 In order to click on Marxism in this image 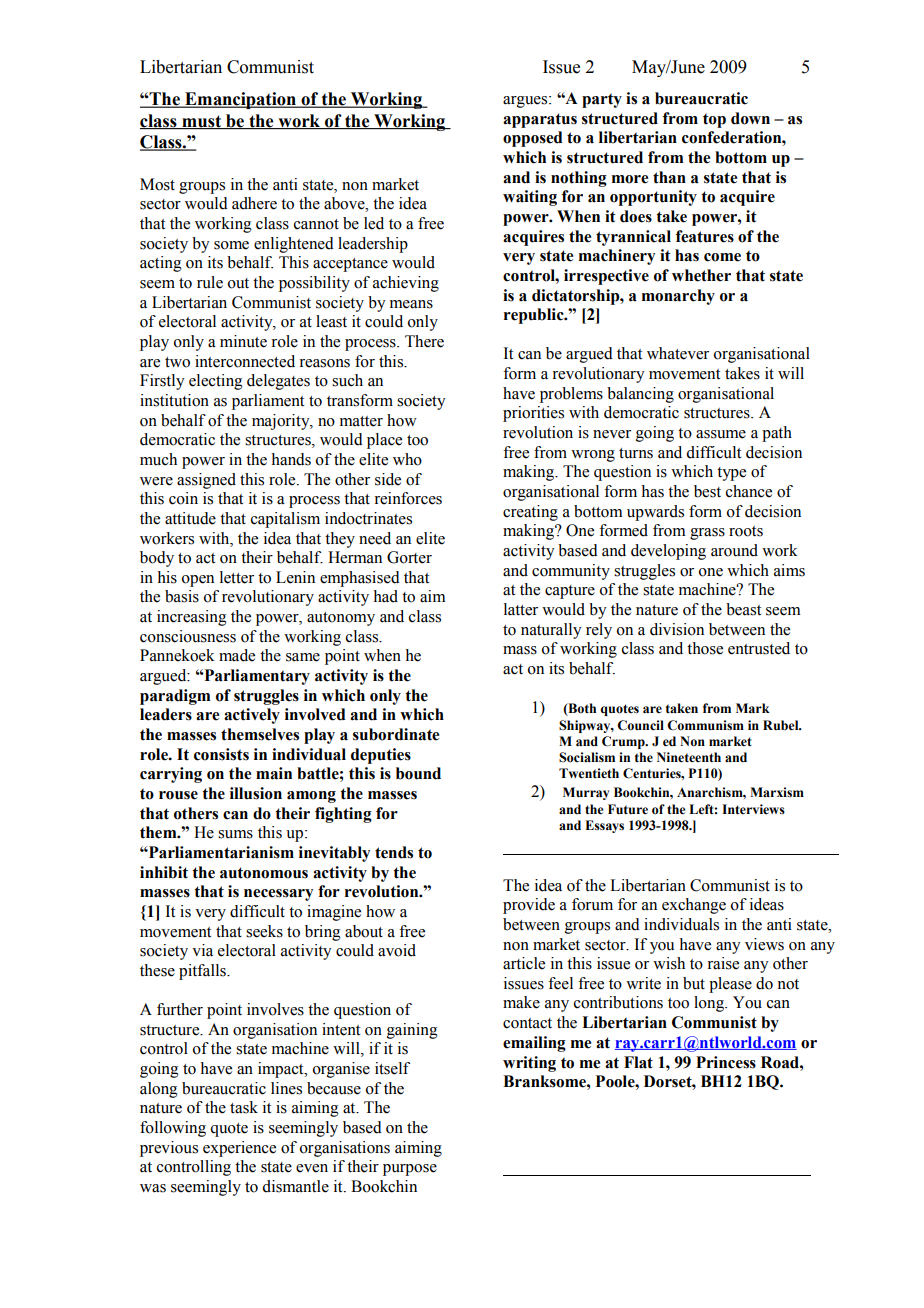, I will do `click(777, 792)`.
